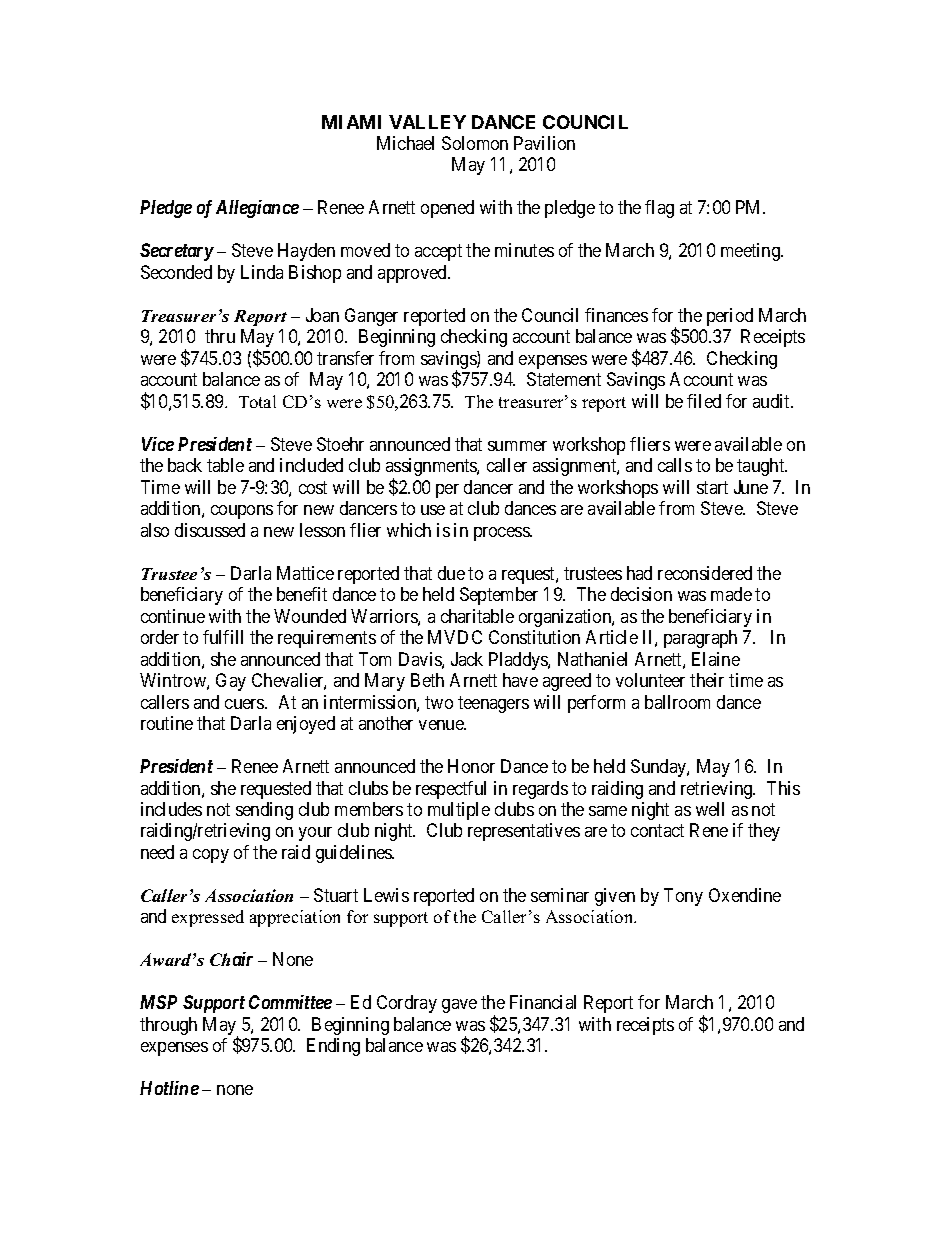 Image resolution: width=952 pixels, height=1233 pixels. Describe the element at coordinates (257, 209) in the page. I see `Allegiance` at that location.
